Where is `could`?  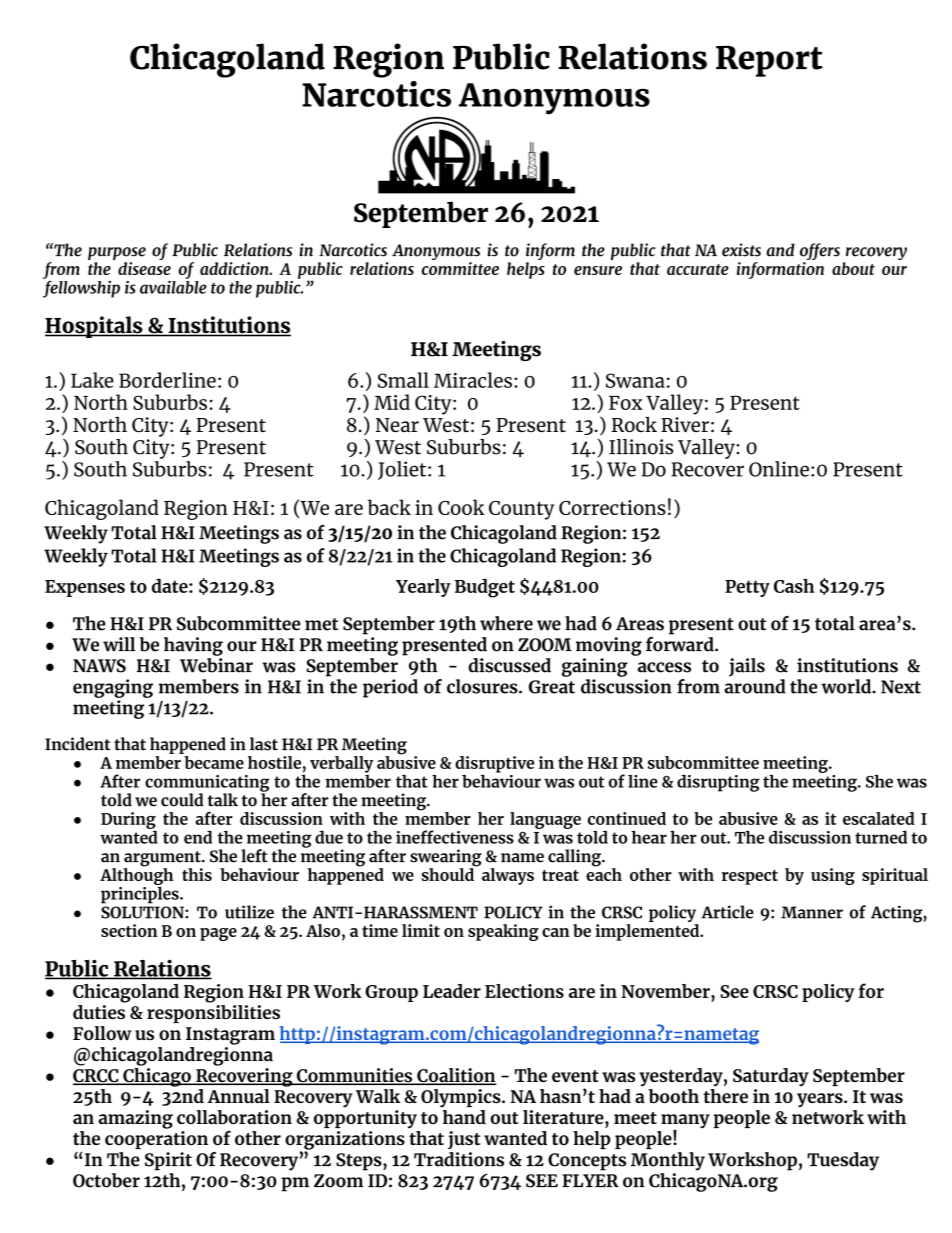 could is located at coordinates (182, 800).
